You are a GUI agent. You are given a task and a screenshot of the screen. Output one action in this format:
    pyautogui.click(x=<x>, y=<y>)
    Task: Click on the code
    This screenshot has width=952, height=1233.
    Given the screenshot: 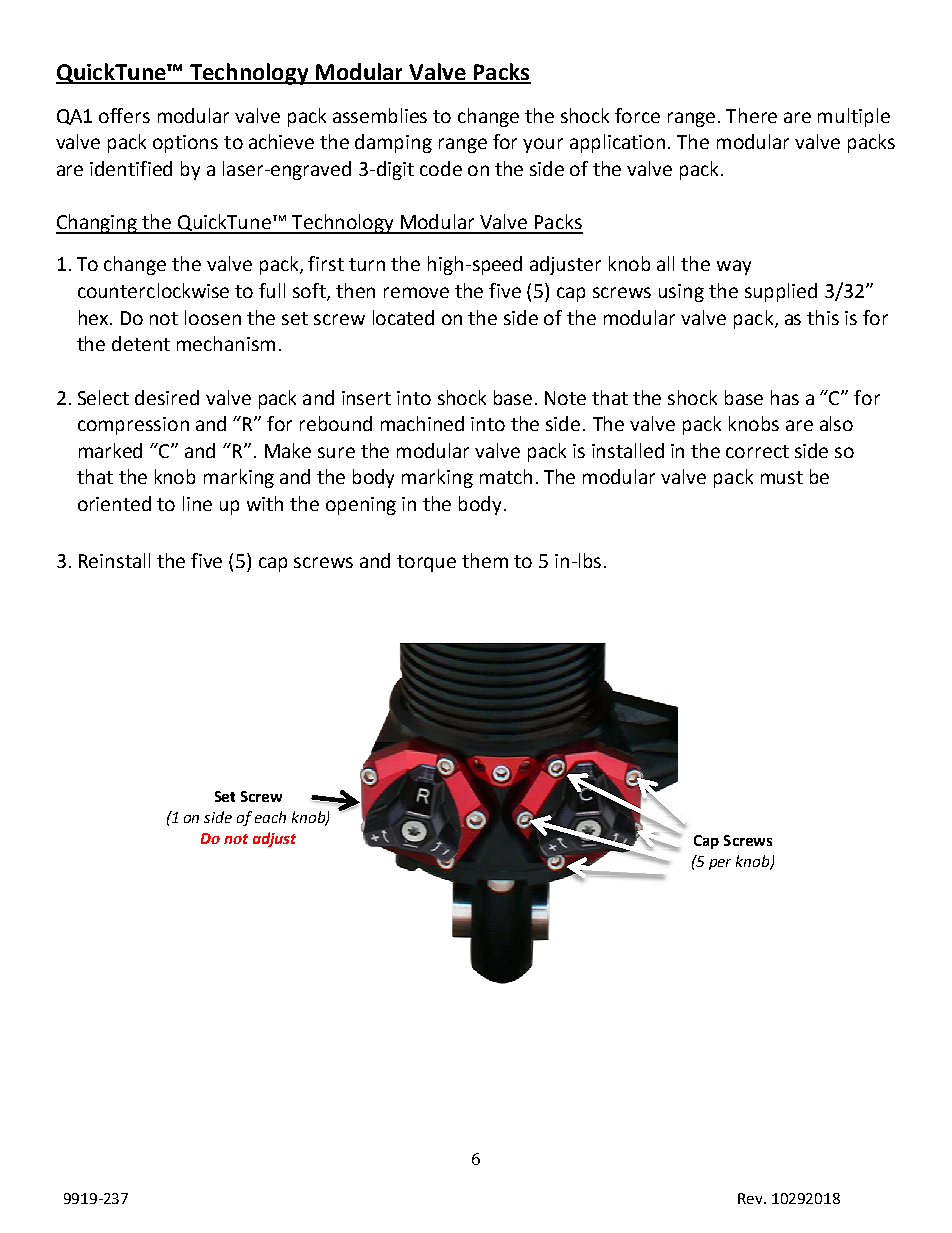 What is the action you would take?
    pyautogui.click(x=441, y=168)
